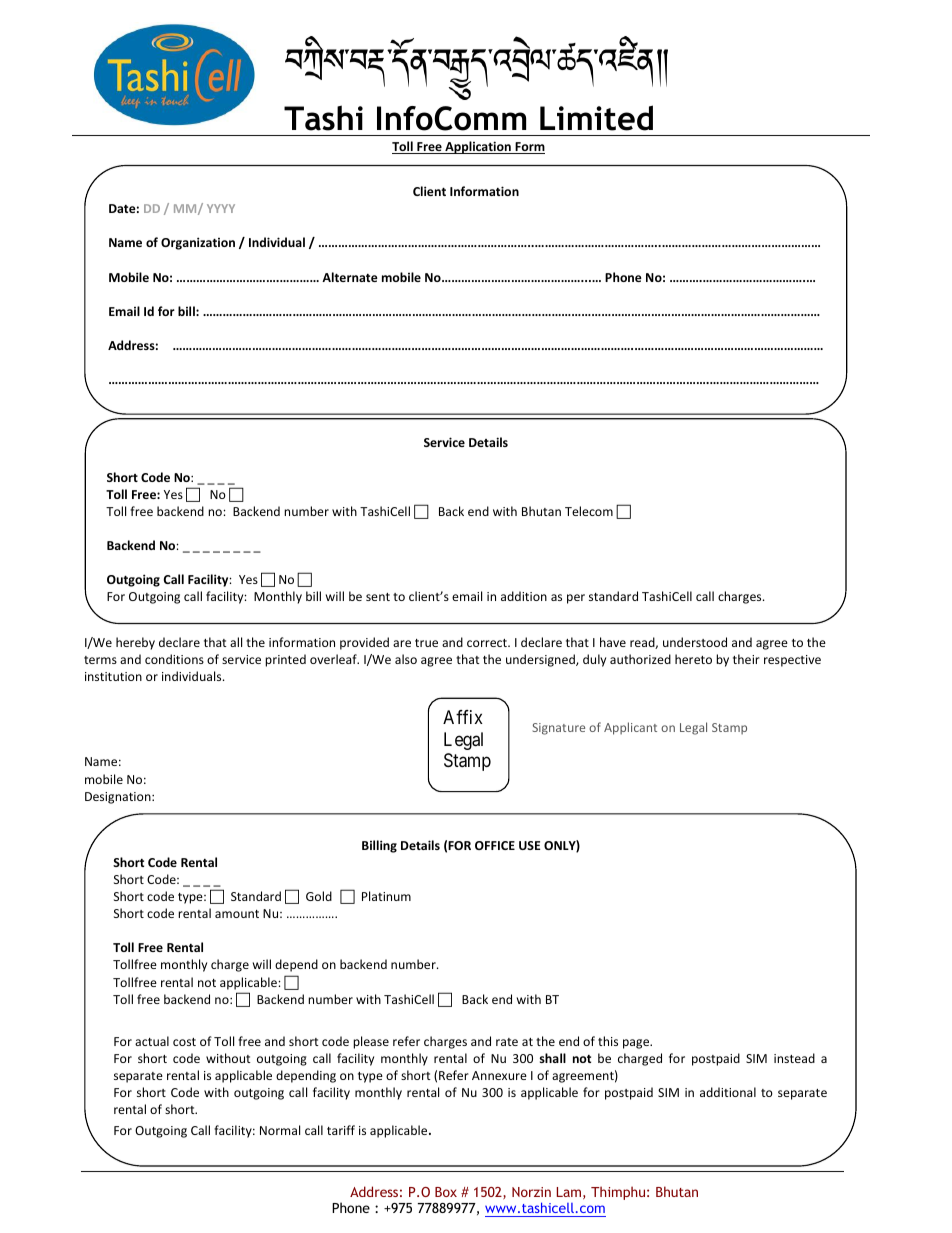  I want to click on Limited, so click(596, 118).
